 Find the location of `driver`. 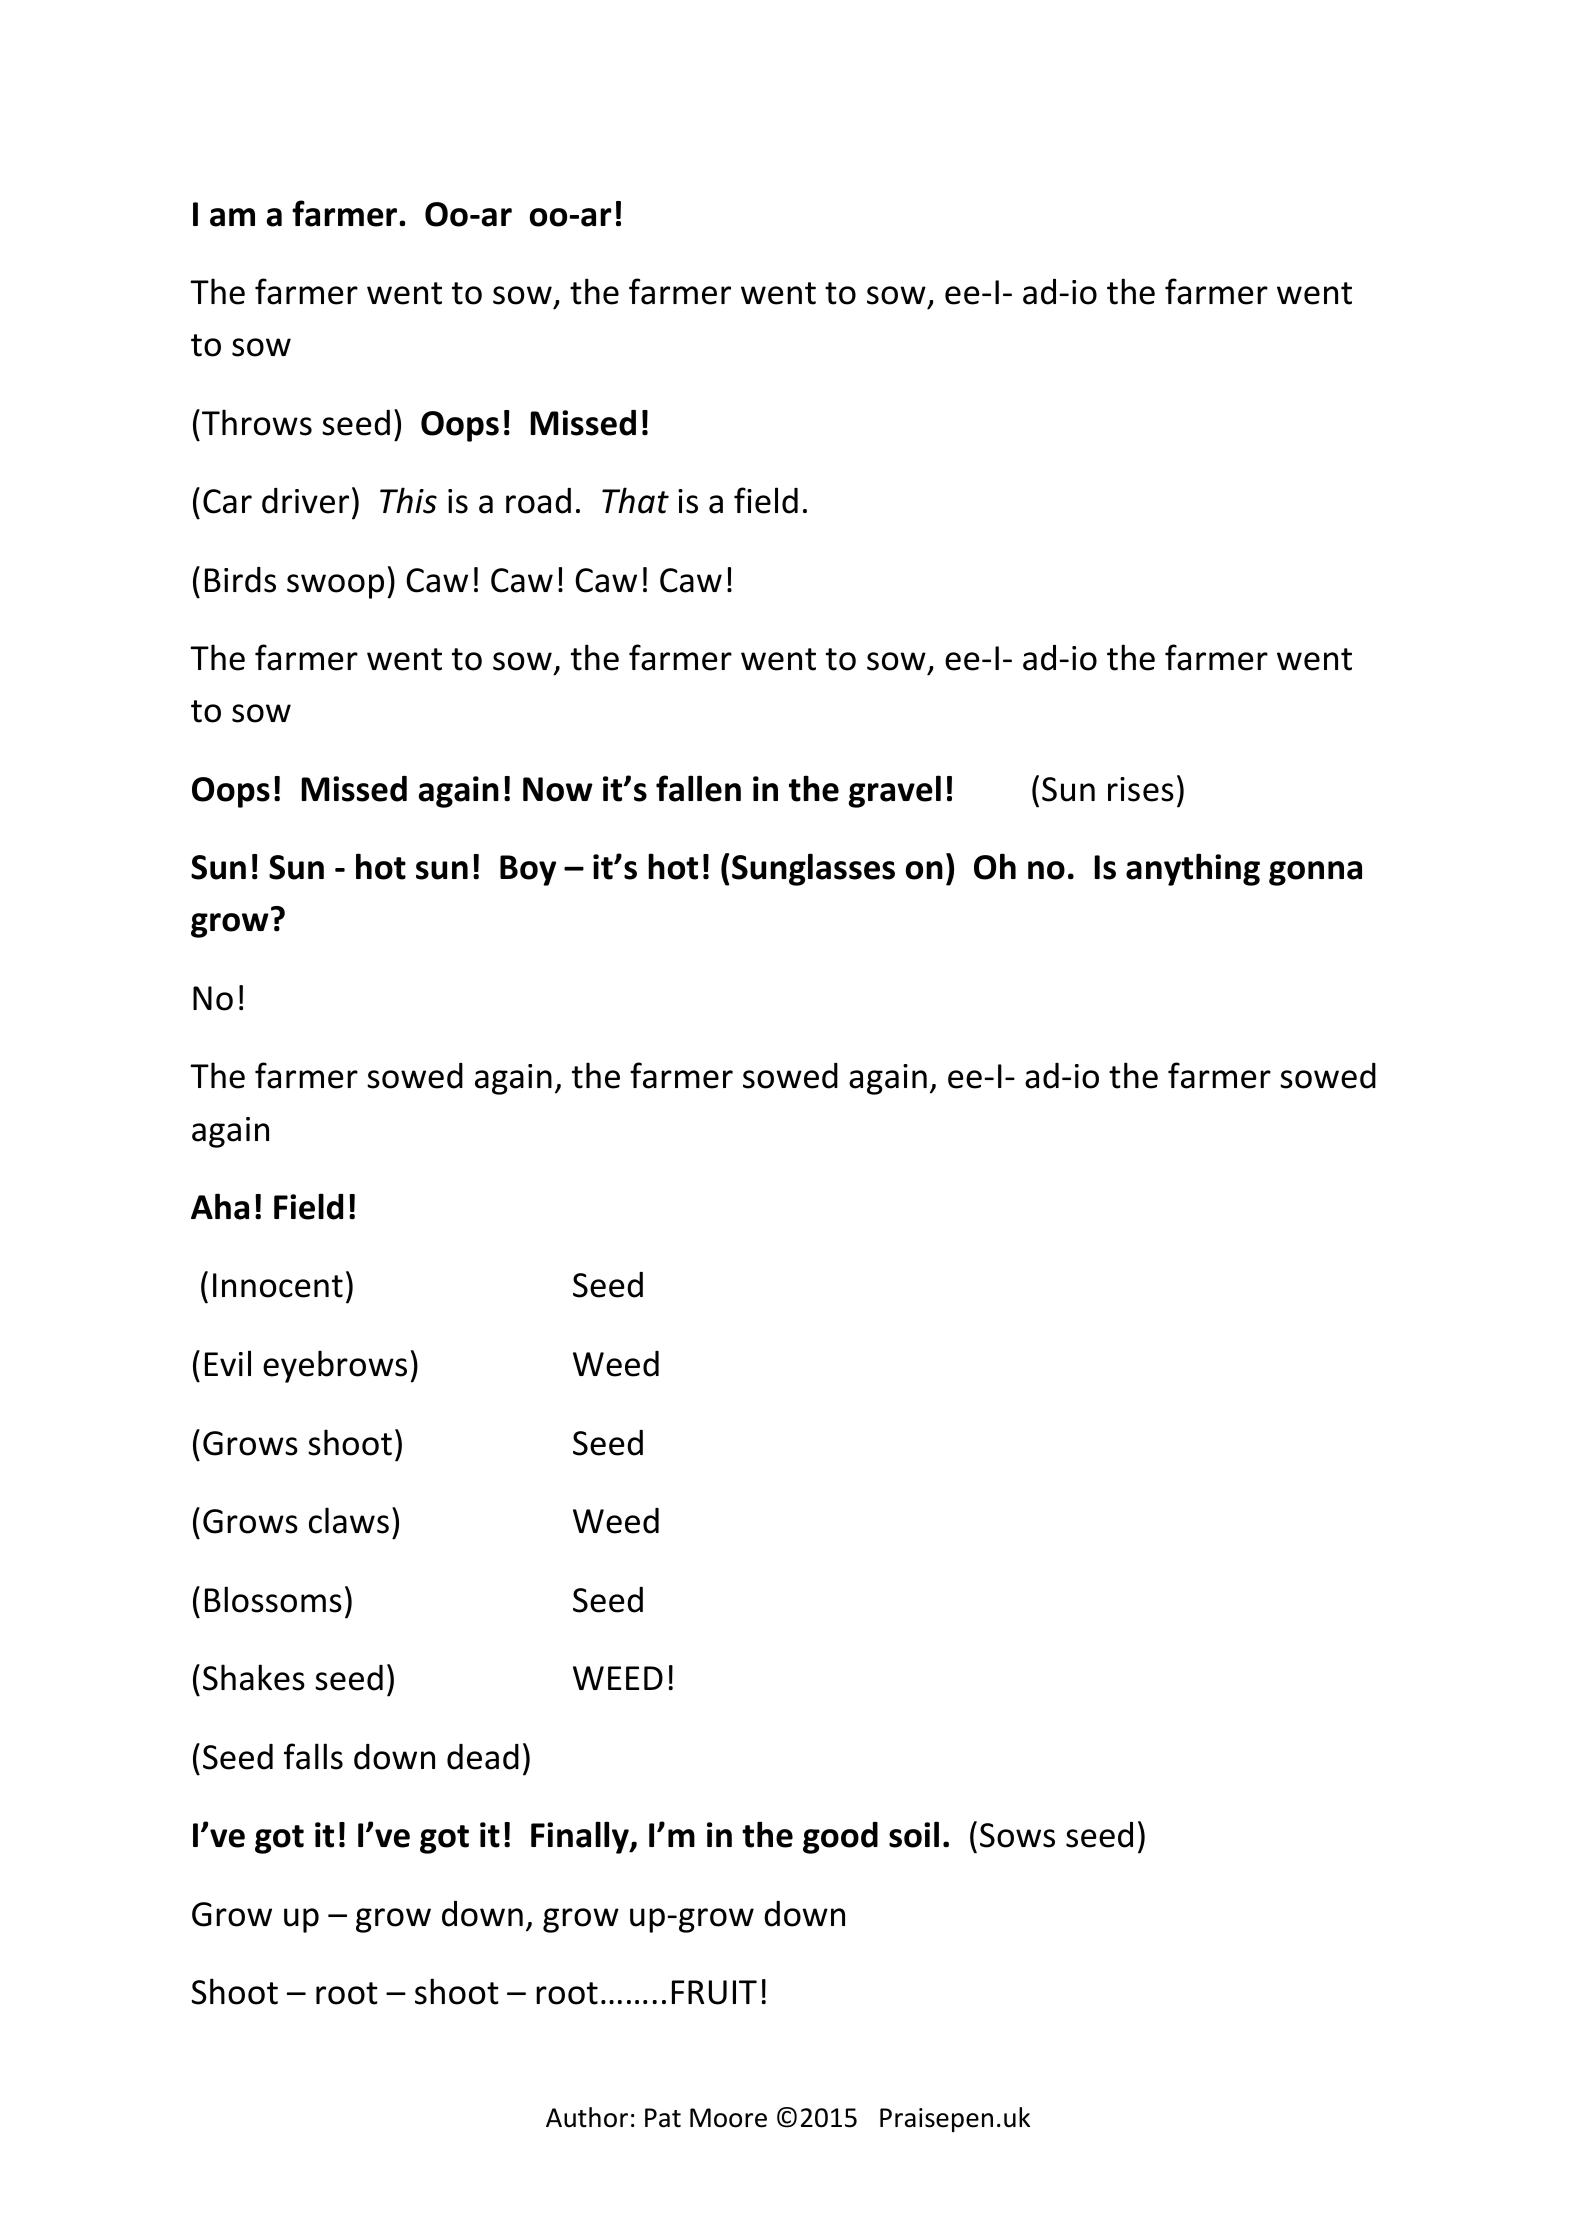

driver is located at coordinates (305, 501).
